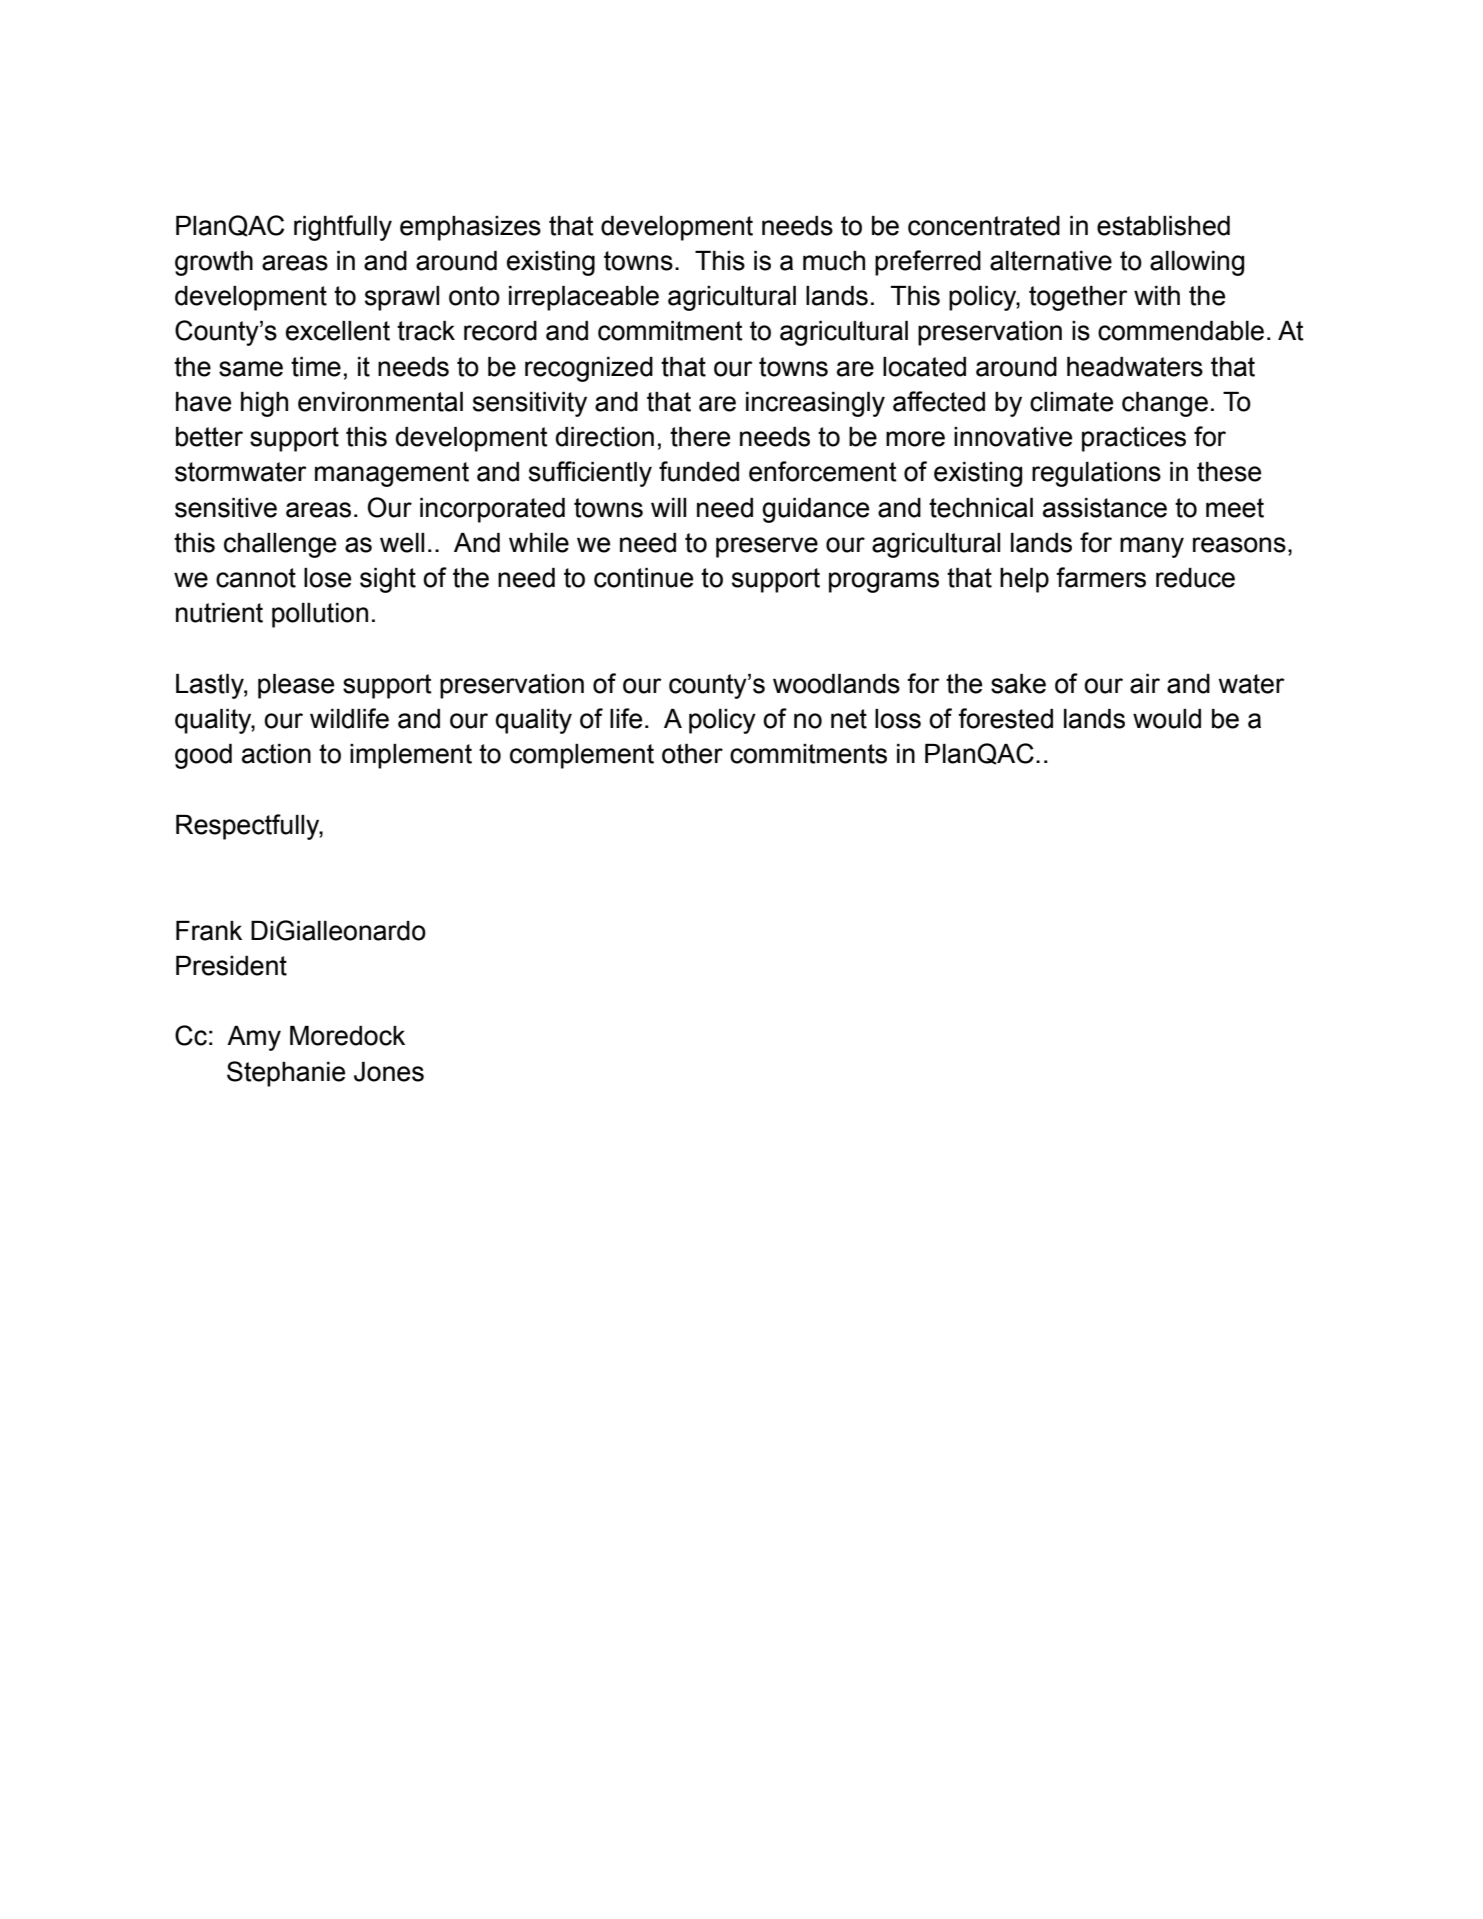  Describe the element at coordinates (1005, 718) in the screenshot. I see `forested` at that location.
